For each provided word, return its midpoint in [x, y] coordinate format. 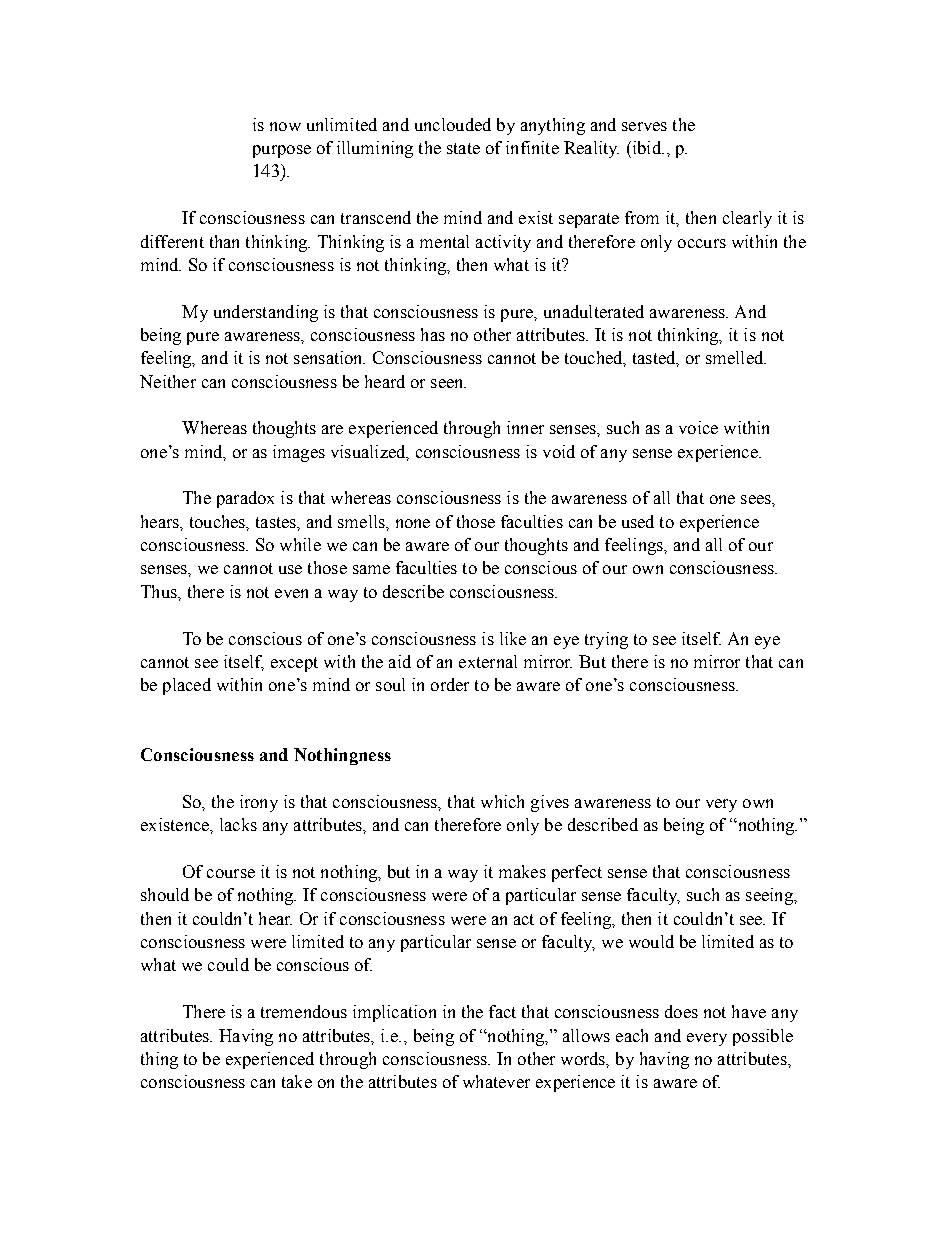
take [297, 1081]
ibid [646, 147]
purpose [282, 151]
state [463, 148]
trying [606, 640]
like [513, 638]
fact [502, 1011]
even [291, 593]
